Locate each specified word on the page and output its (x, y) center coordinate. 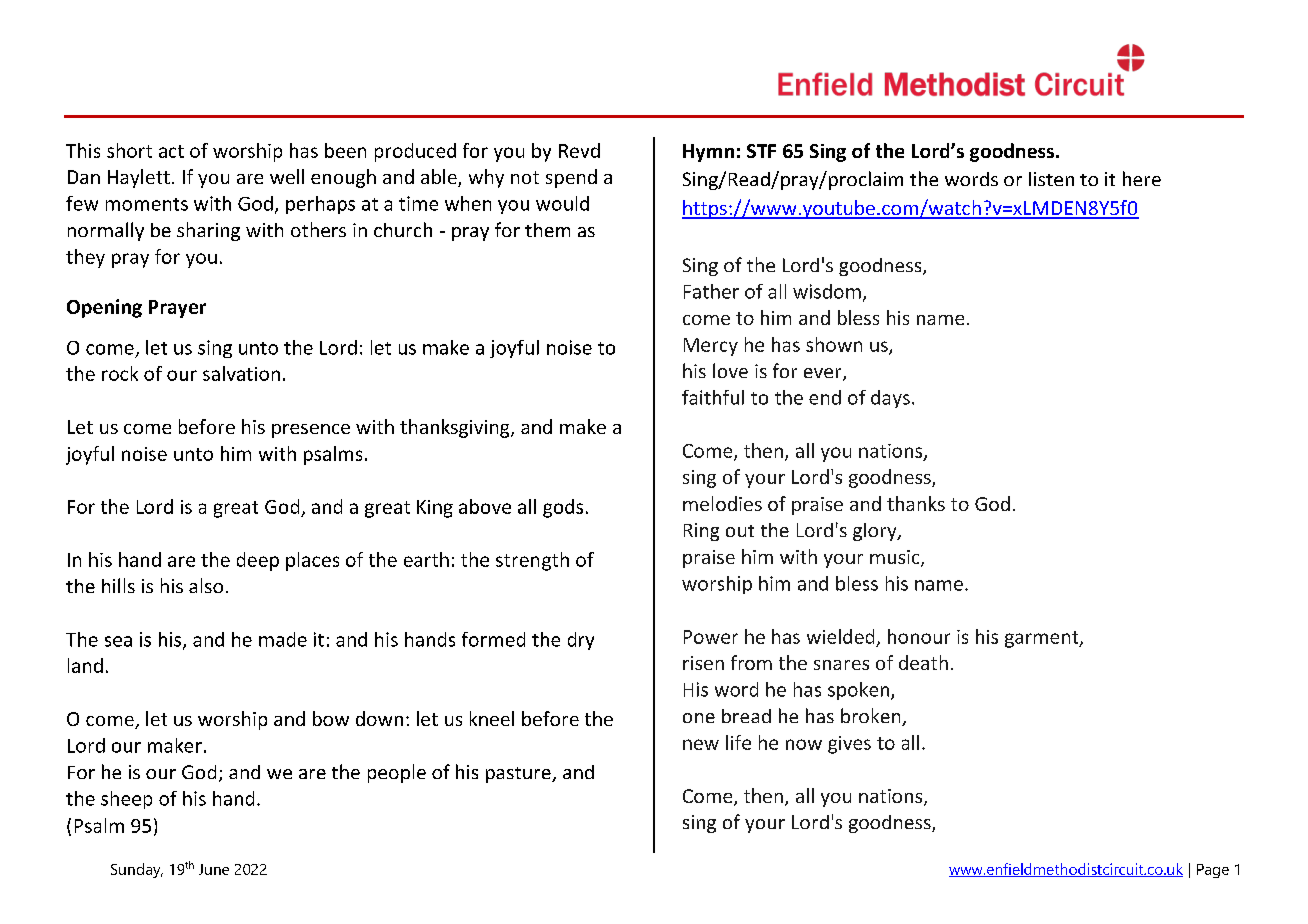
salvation (241, 373)
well (287, 176)
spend (571, 178)
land (85, 665)
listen (1051, 179)
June (214, 869)
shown (834, 344)
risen (703, 663)
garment (1043, 639)
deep (258, 561)
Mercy (711, 347)
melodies (722, 503)
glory (876, 532)
